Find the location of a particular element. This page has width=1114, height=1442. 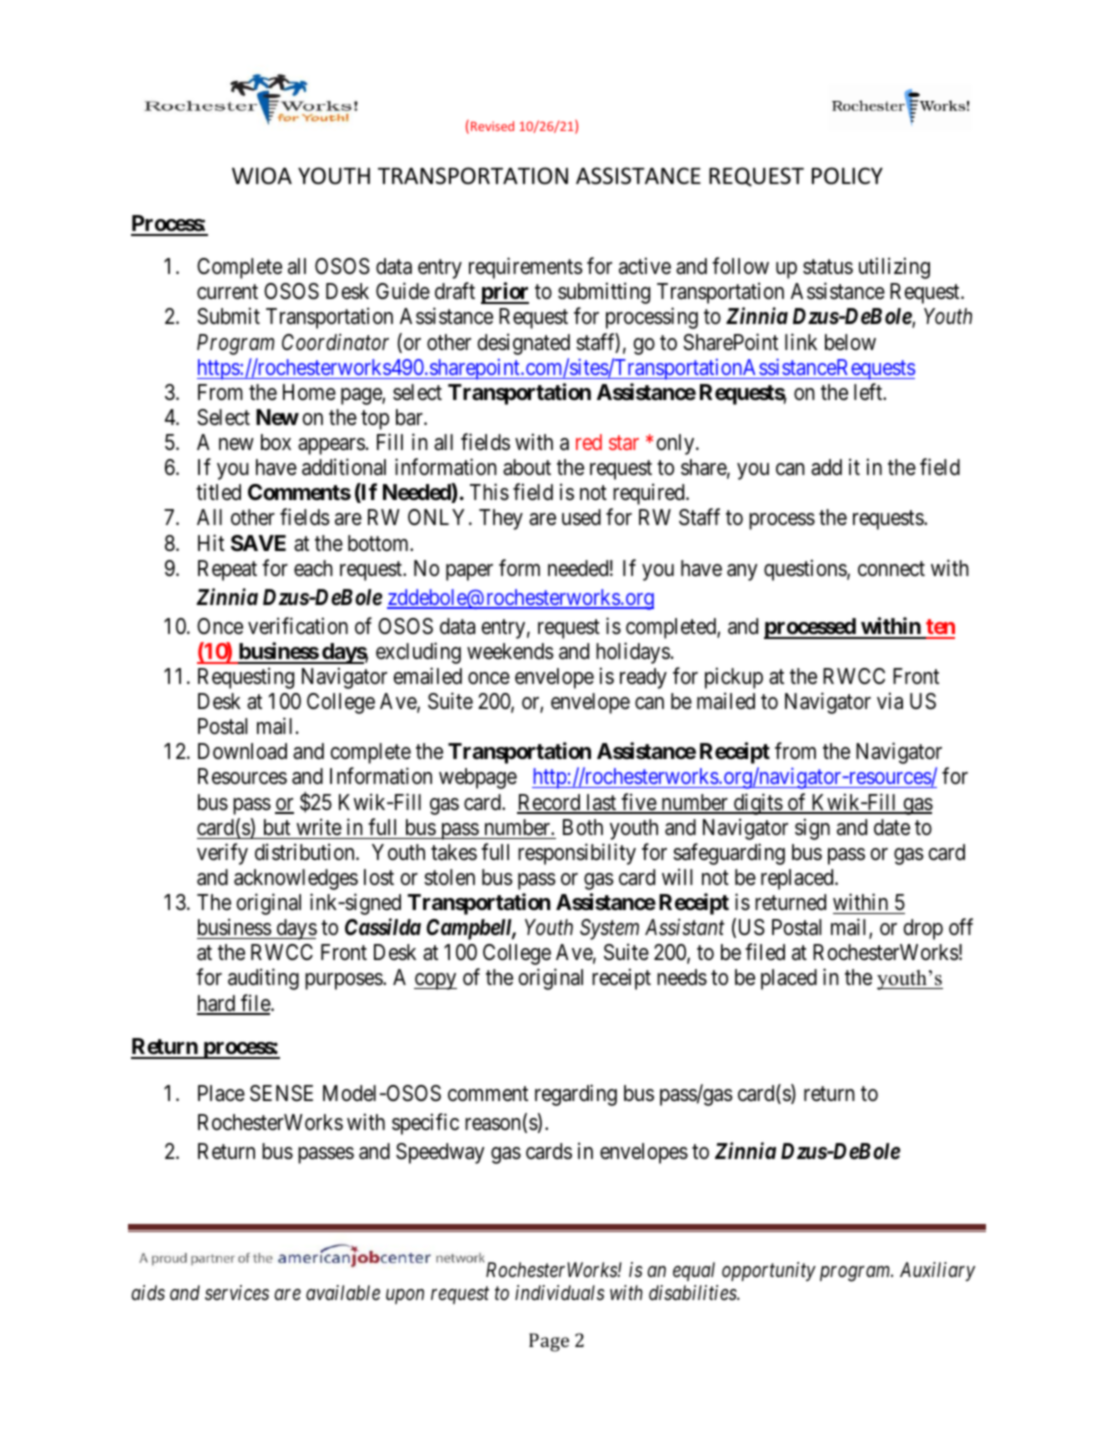

individuals is located at coordinates (560, 1292).
